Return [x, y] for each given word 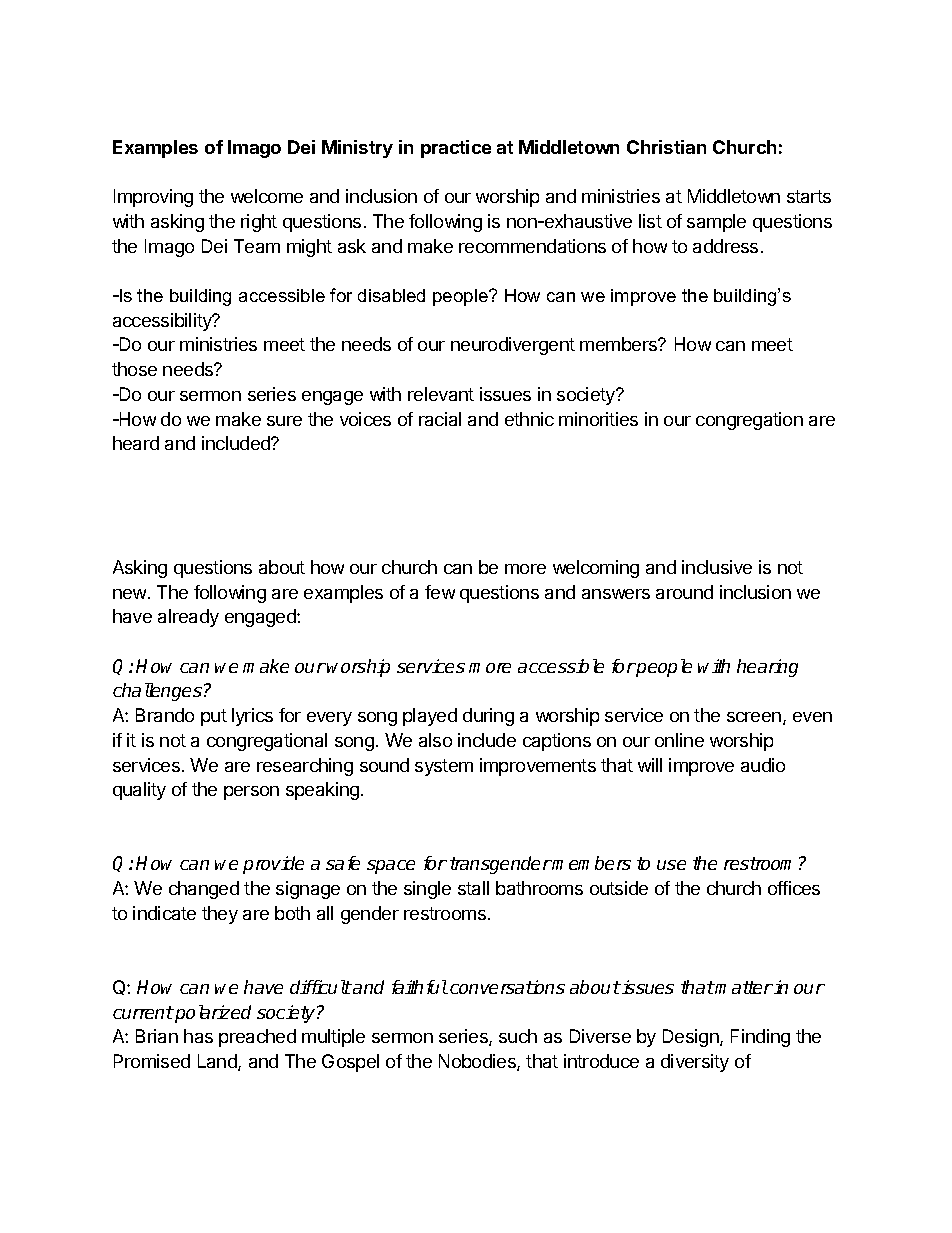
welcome [267, 196]
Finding [760, 1038]
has [198, 1036]
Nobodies [478, 1062]
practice [456, 149]
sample [716, 223]
